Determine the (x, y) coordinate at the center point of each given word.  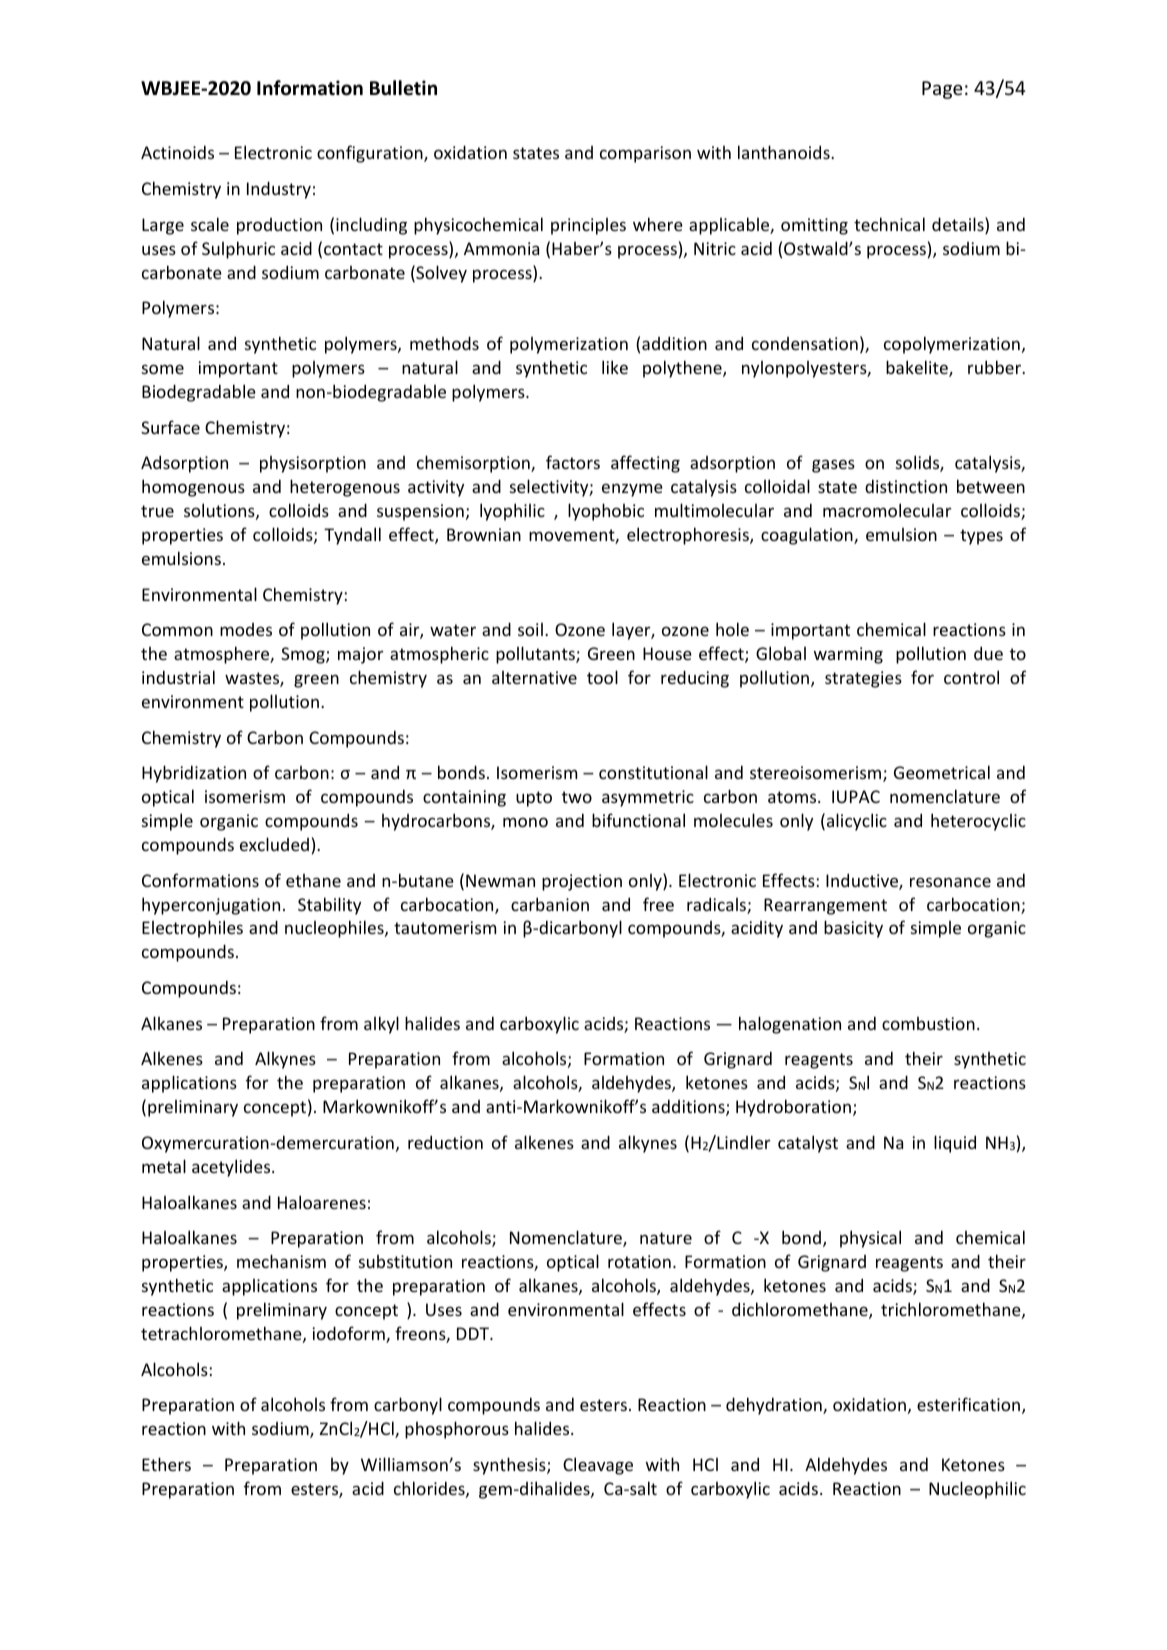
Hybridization (194, 774)
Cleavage (598, 1466)
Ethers (166, 1464)
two (577, 797)
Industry (279, 190)
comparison (645, 154)
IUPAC (856, 796)
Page (942, 90)
